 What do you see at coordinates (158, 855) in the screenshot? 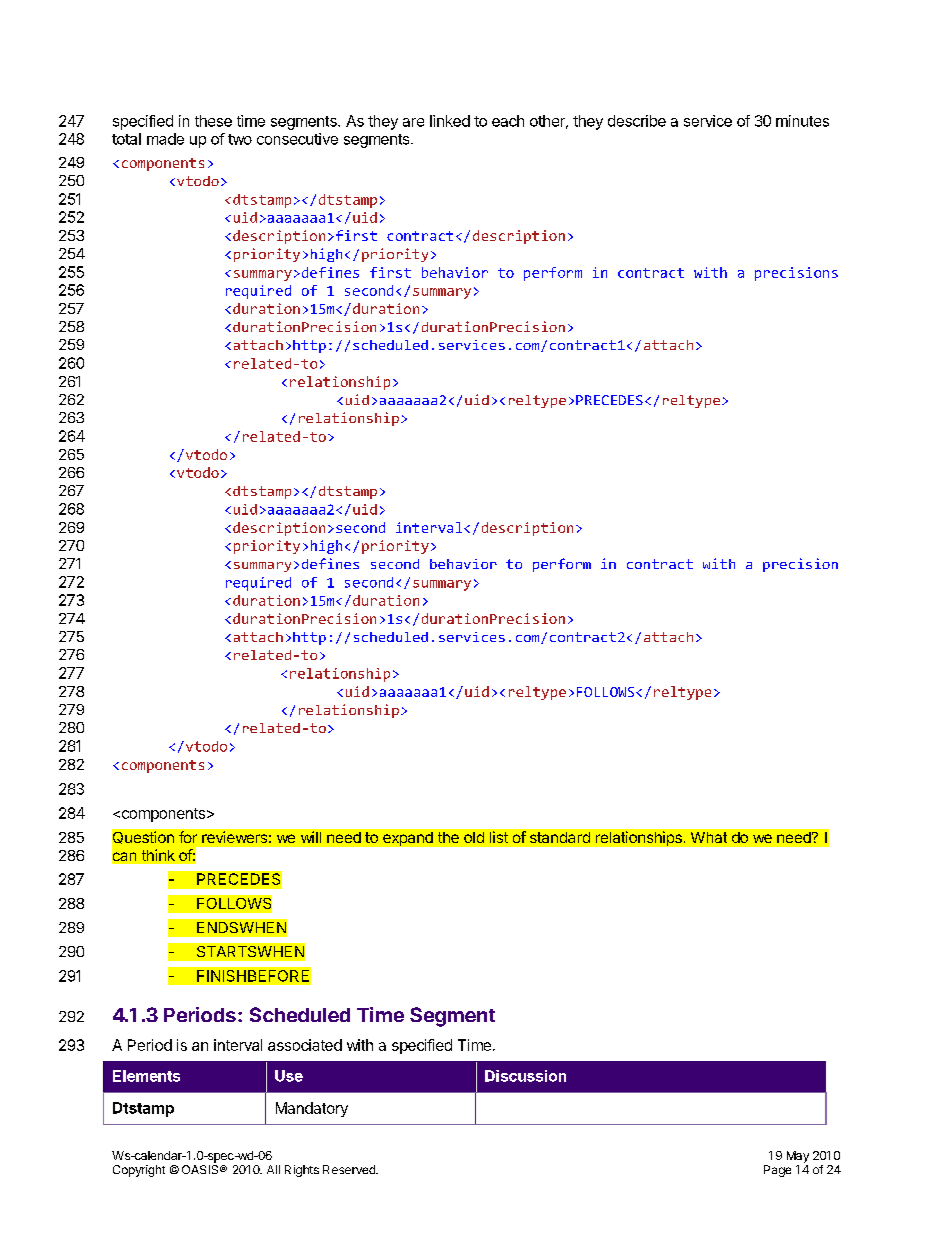
I see `think` at bounding box center [158, 855].
